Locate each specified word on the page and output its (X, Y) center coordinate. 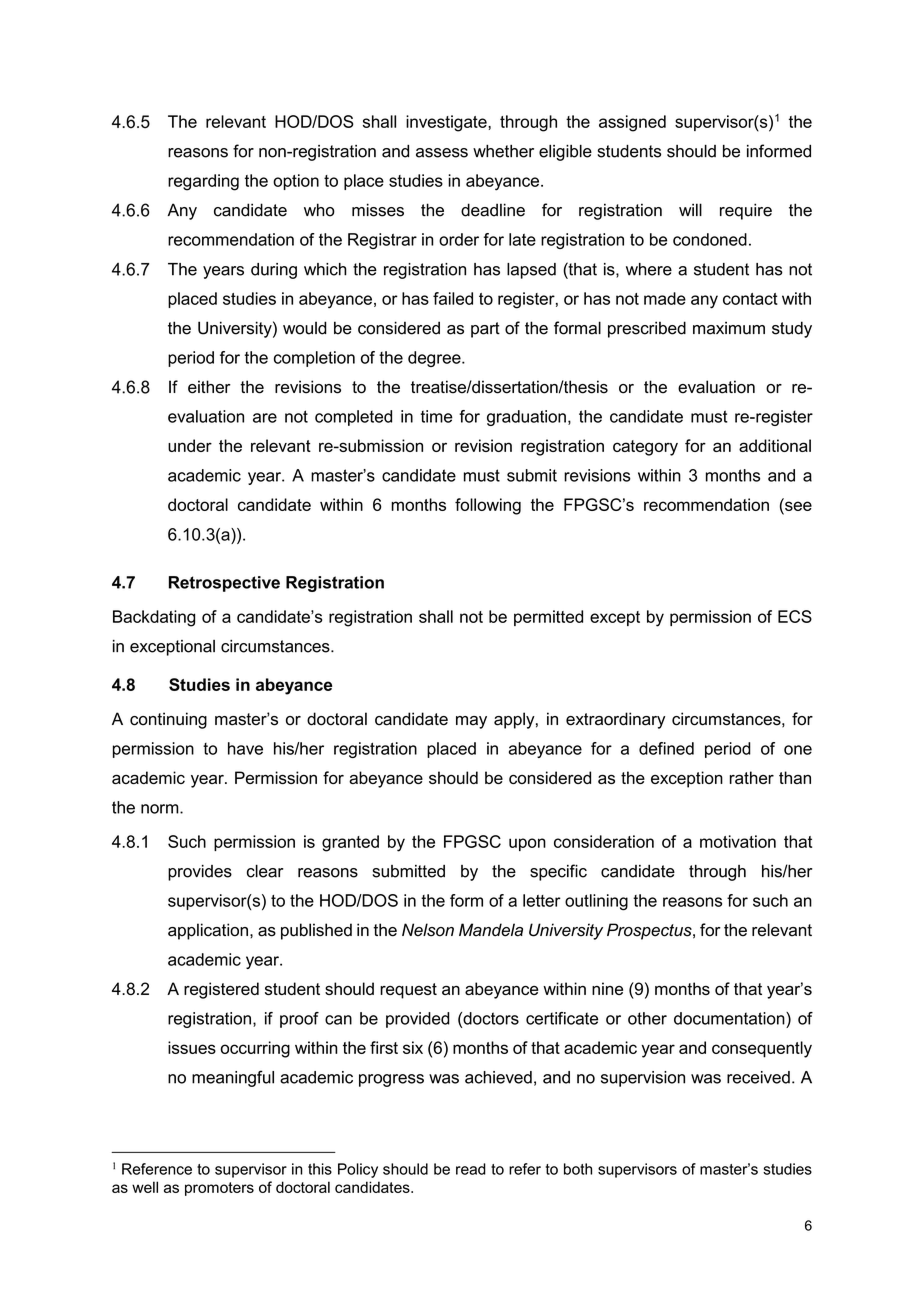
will (690, 209)
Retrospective (224, 584)
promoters (219, 1189)
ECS (795, 616)
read (471, 1169)
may (471, 722)
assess (442, 153)
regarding (203, 182)
